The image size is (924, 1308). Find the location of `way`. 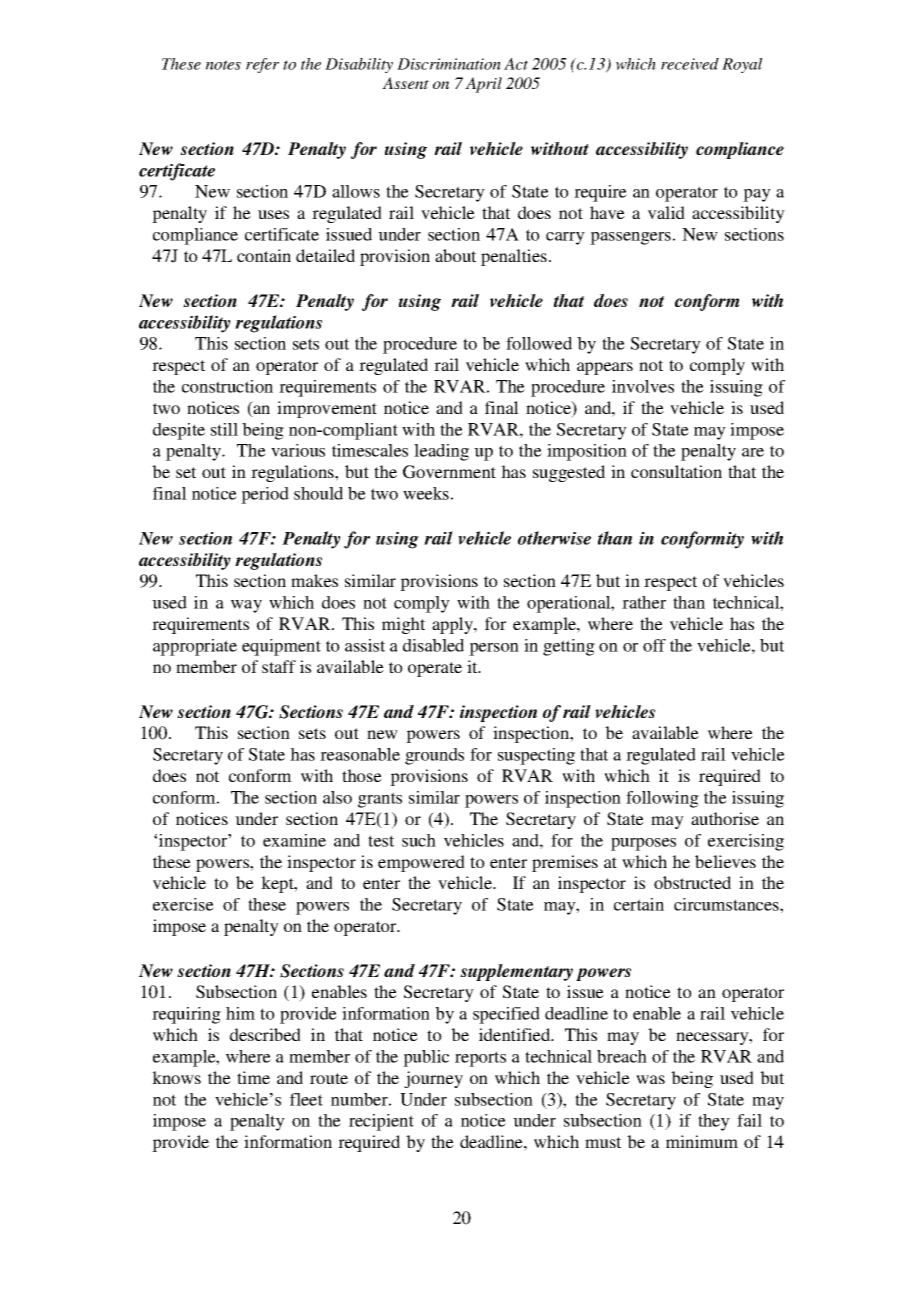

way is located at coordinates (246, 606).
